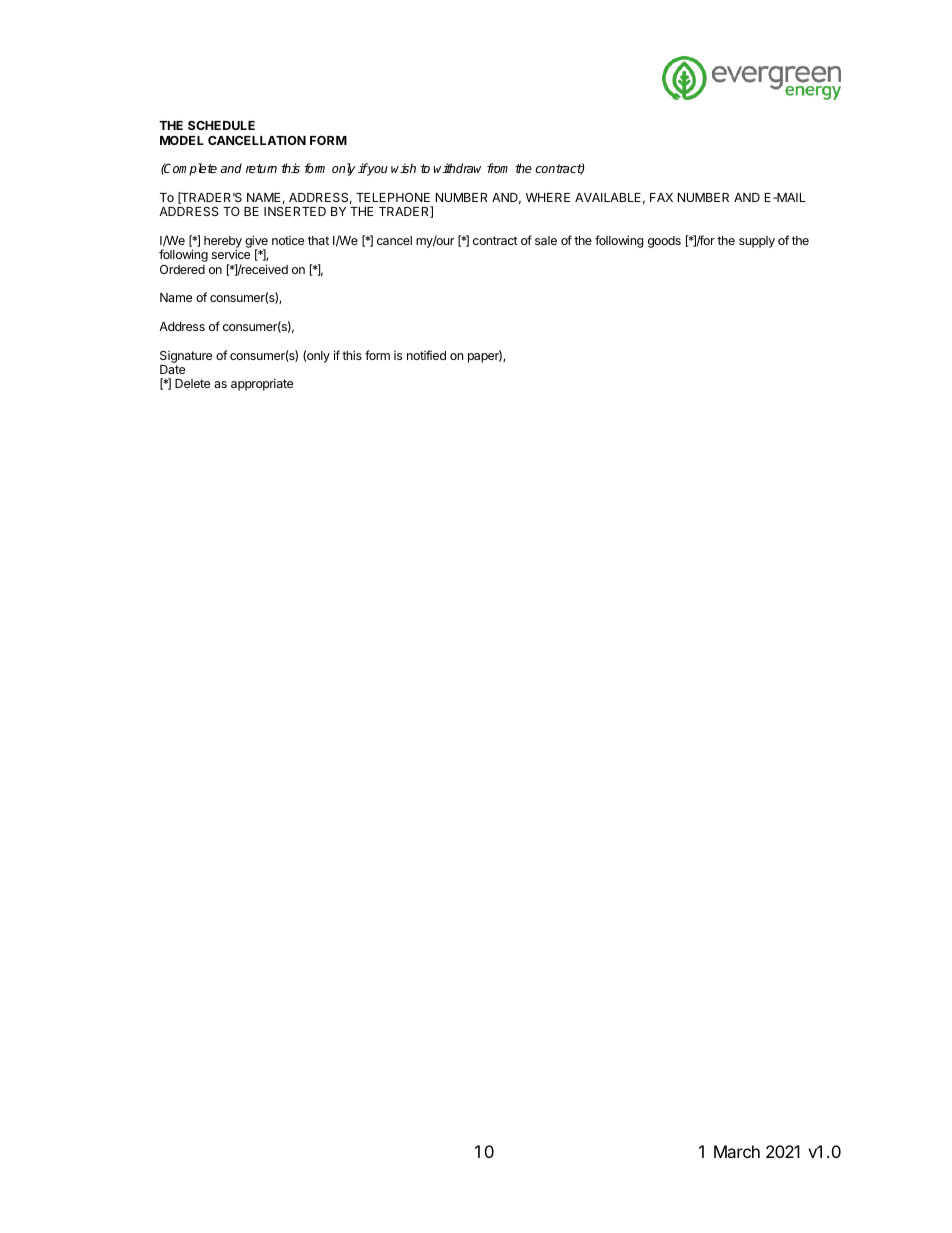 The width and height of the image is (952, 1233). I want to click on goods, so click(664, 242).
